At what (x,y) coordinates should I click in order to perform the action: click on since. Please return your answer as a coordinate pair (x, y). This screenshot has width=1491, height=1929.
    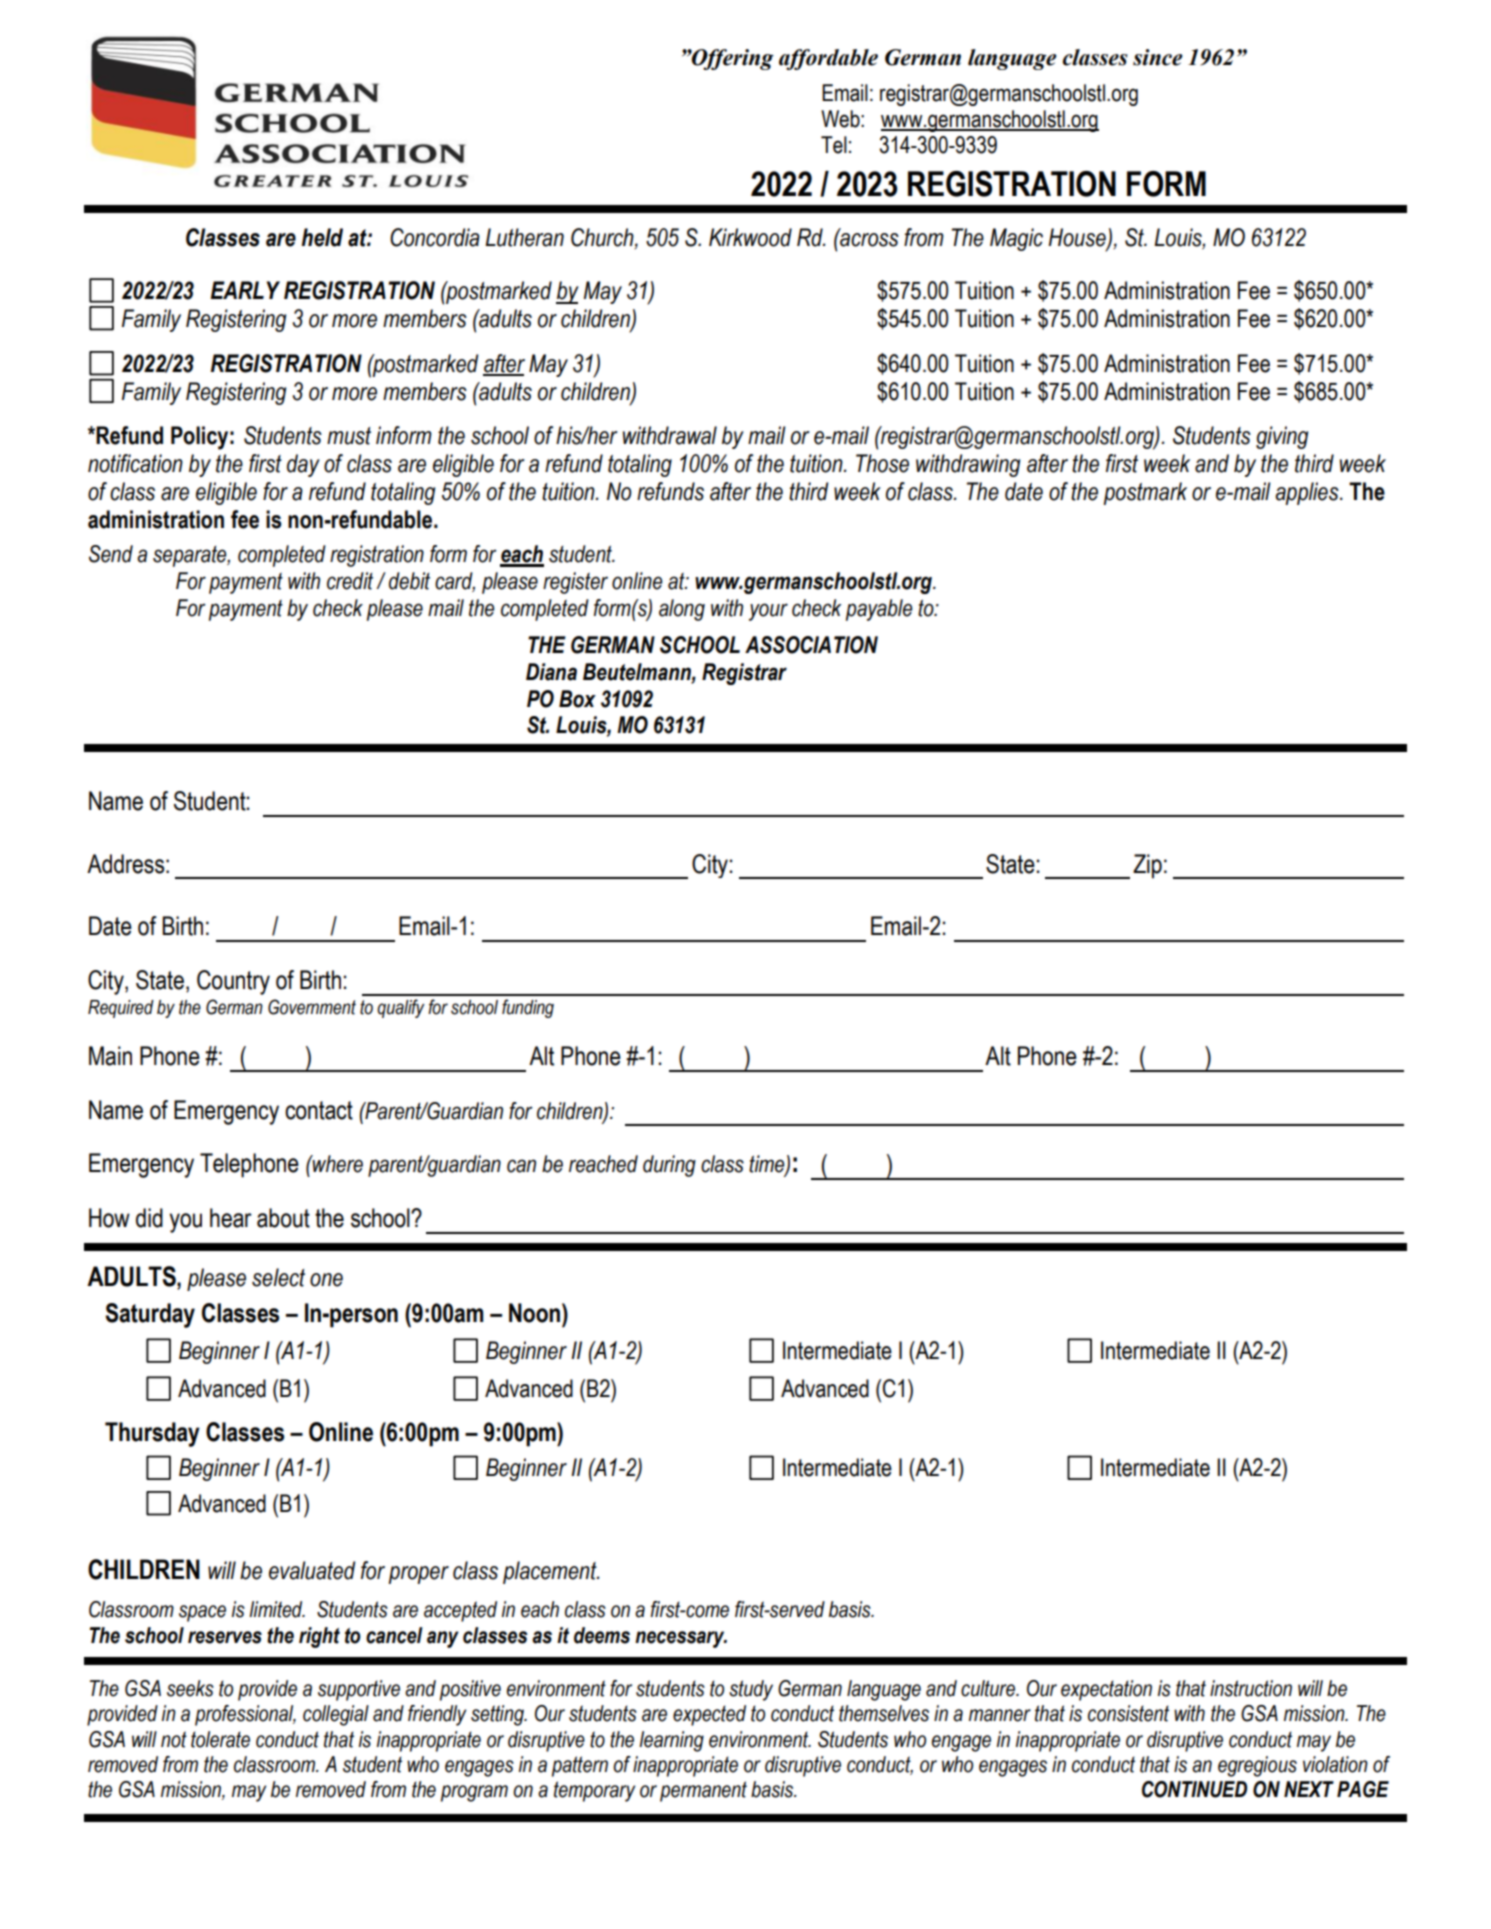
    Looking at the image, I should click on (1158, 57).
